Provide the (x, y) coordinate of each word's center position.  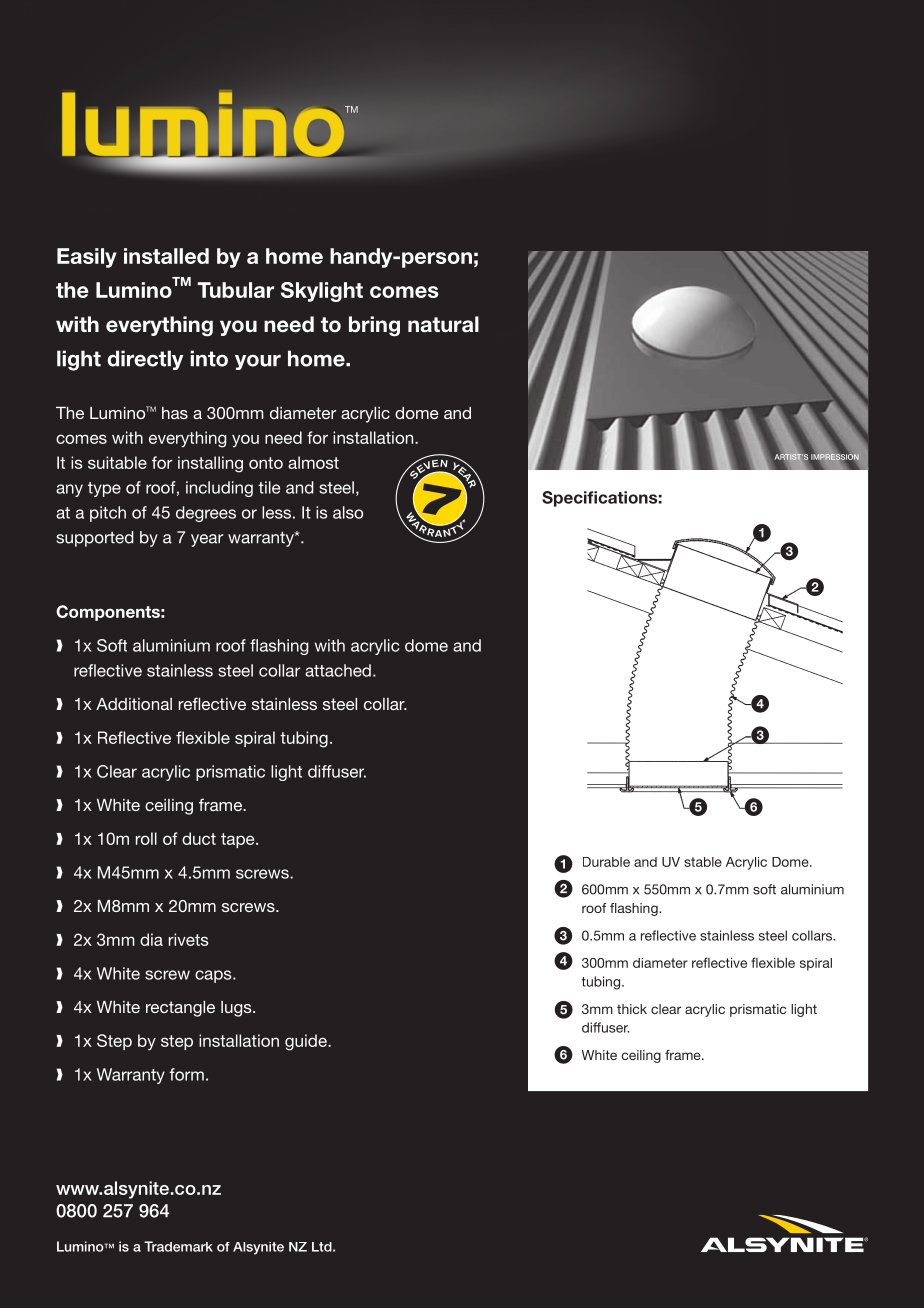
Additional (134, 704)
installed (166, 256)
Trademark (178, 1246)
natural (443, 324)
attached (338, 670)
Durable (606, 862)
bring (374, 326)
